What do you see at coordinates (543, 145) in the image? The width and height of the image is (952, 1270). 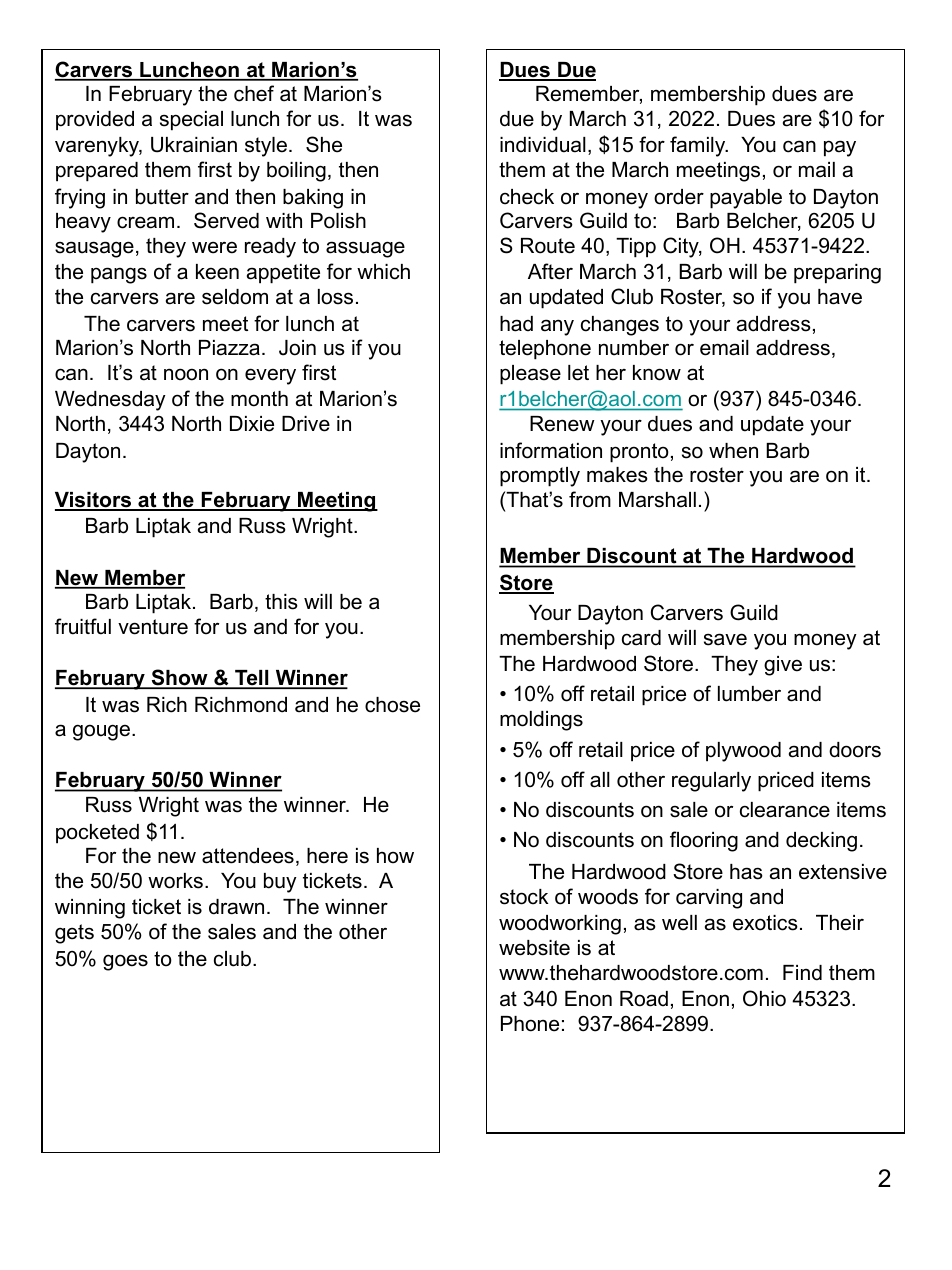 I see `individual` at bounding box center [543, 145].
